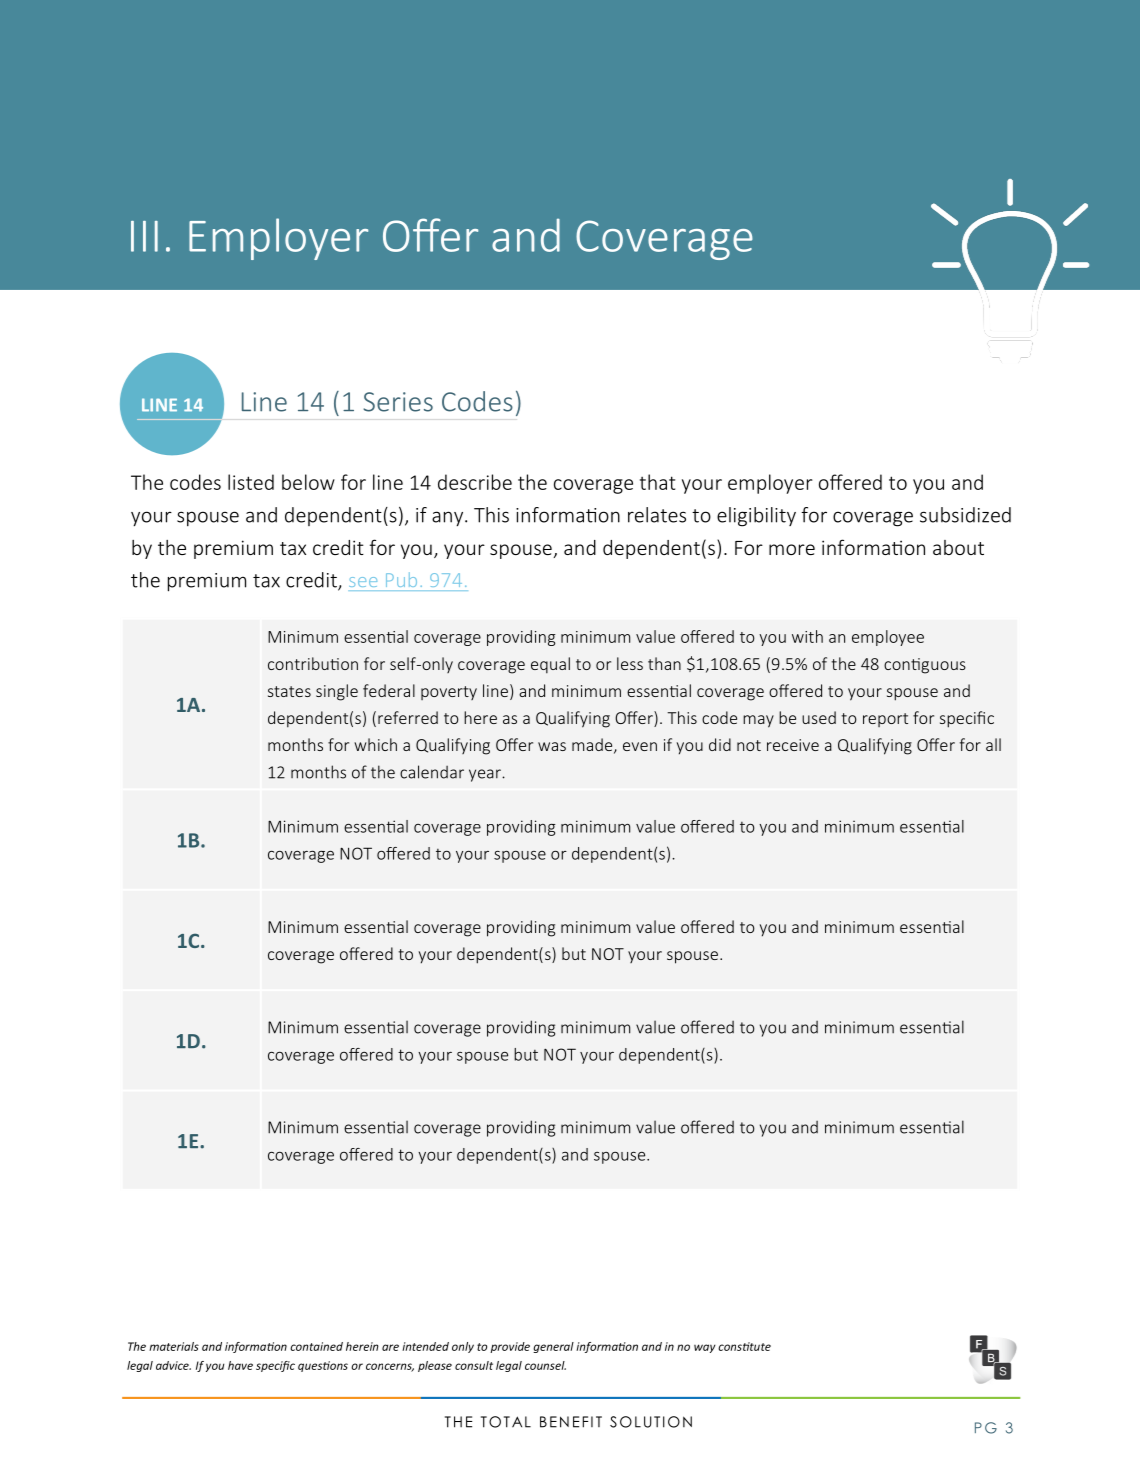  What do you see at coordinates (553, 1347) in the screenshot?
I see `general` at bounding box center [553, 1347].
